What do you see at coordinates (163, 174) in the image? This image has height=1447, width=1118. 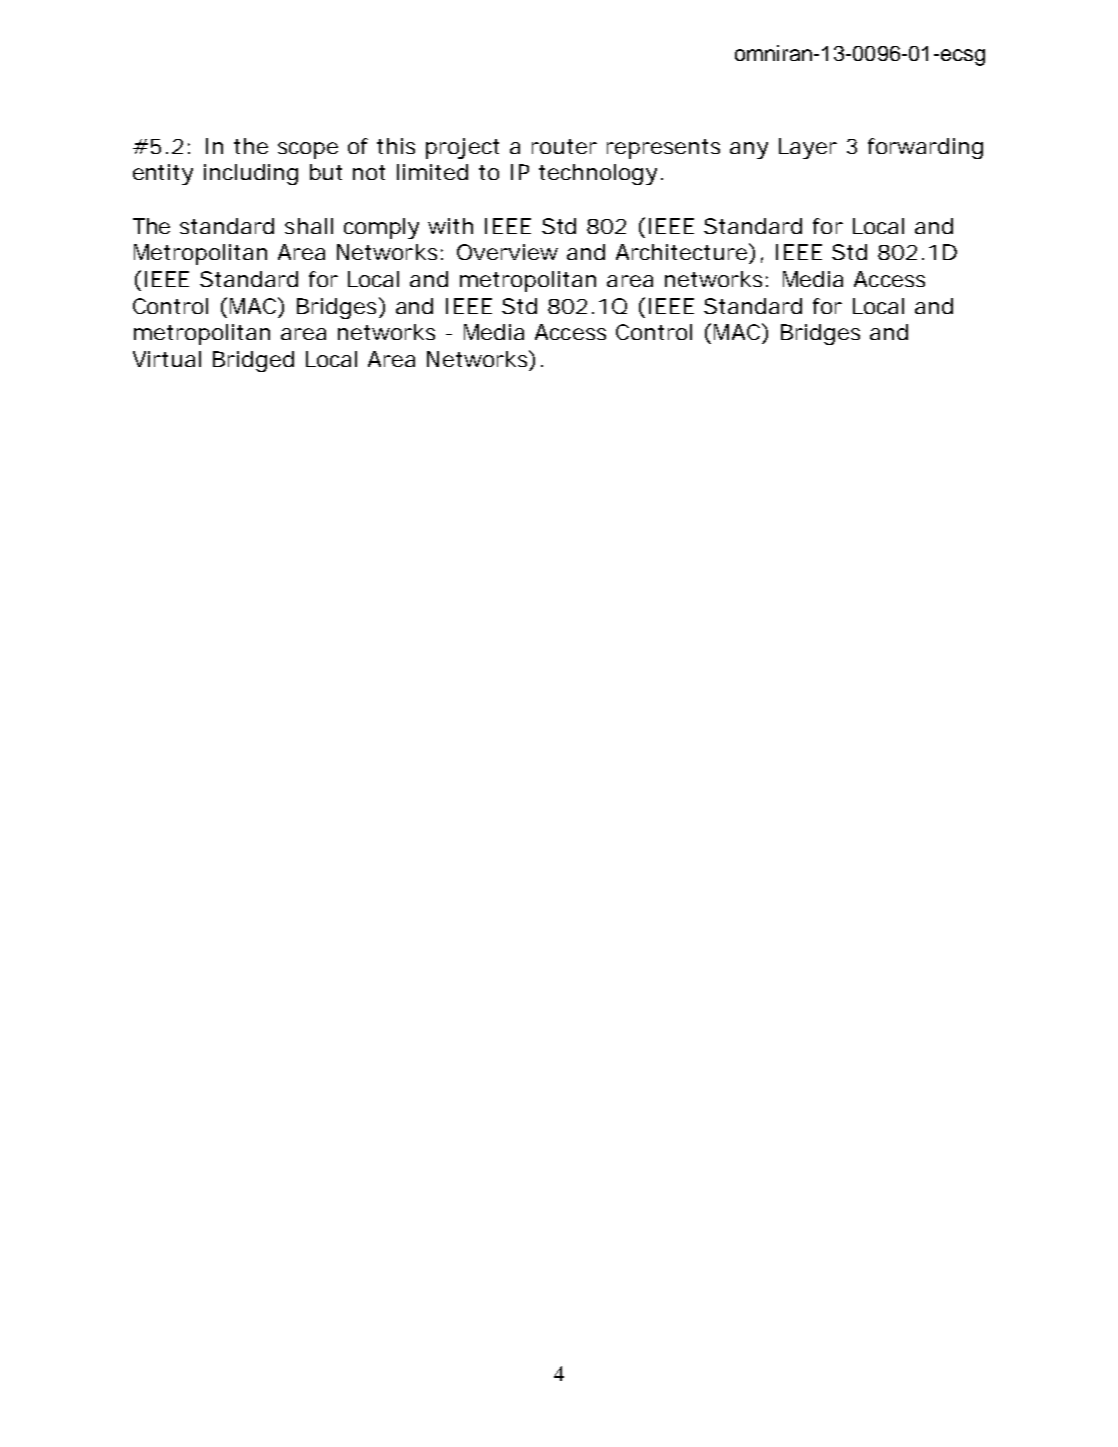 I see `entity` at bounding box center [163, 174].
